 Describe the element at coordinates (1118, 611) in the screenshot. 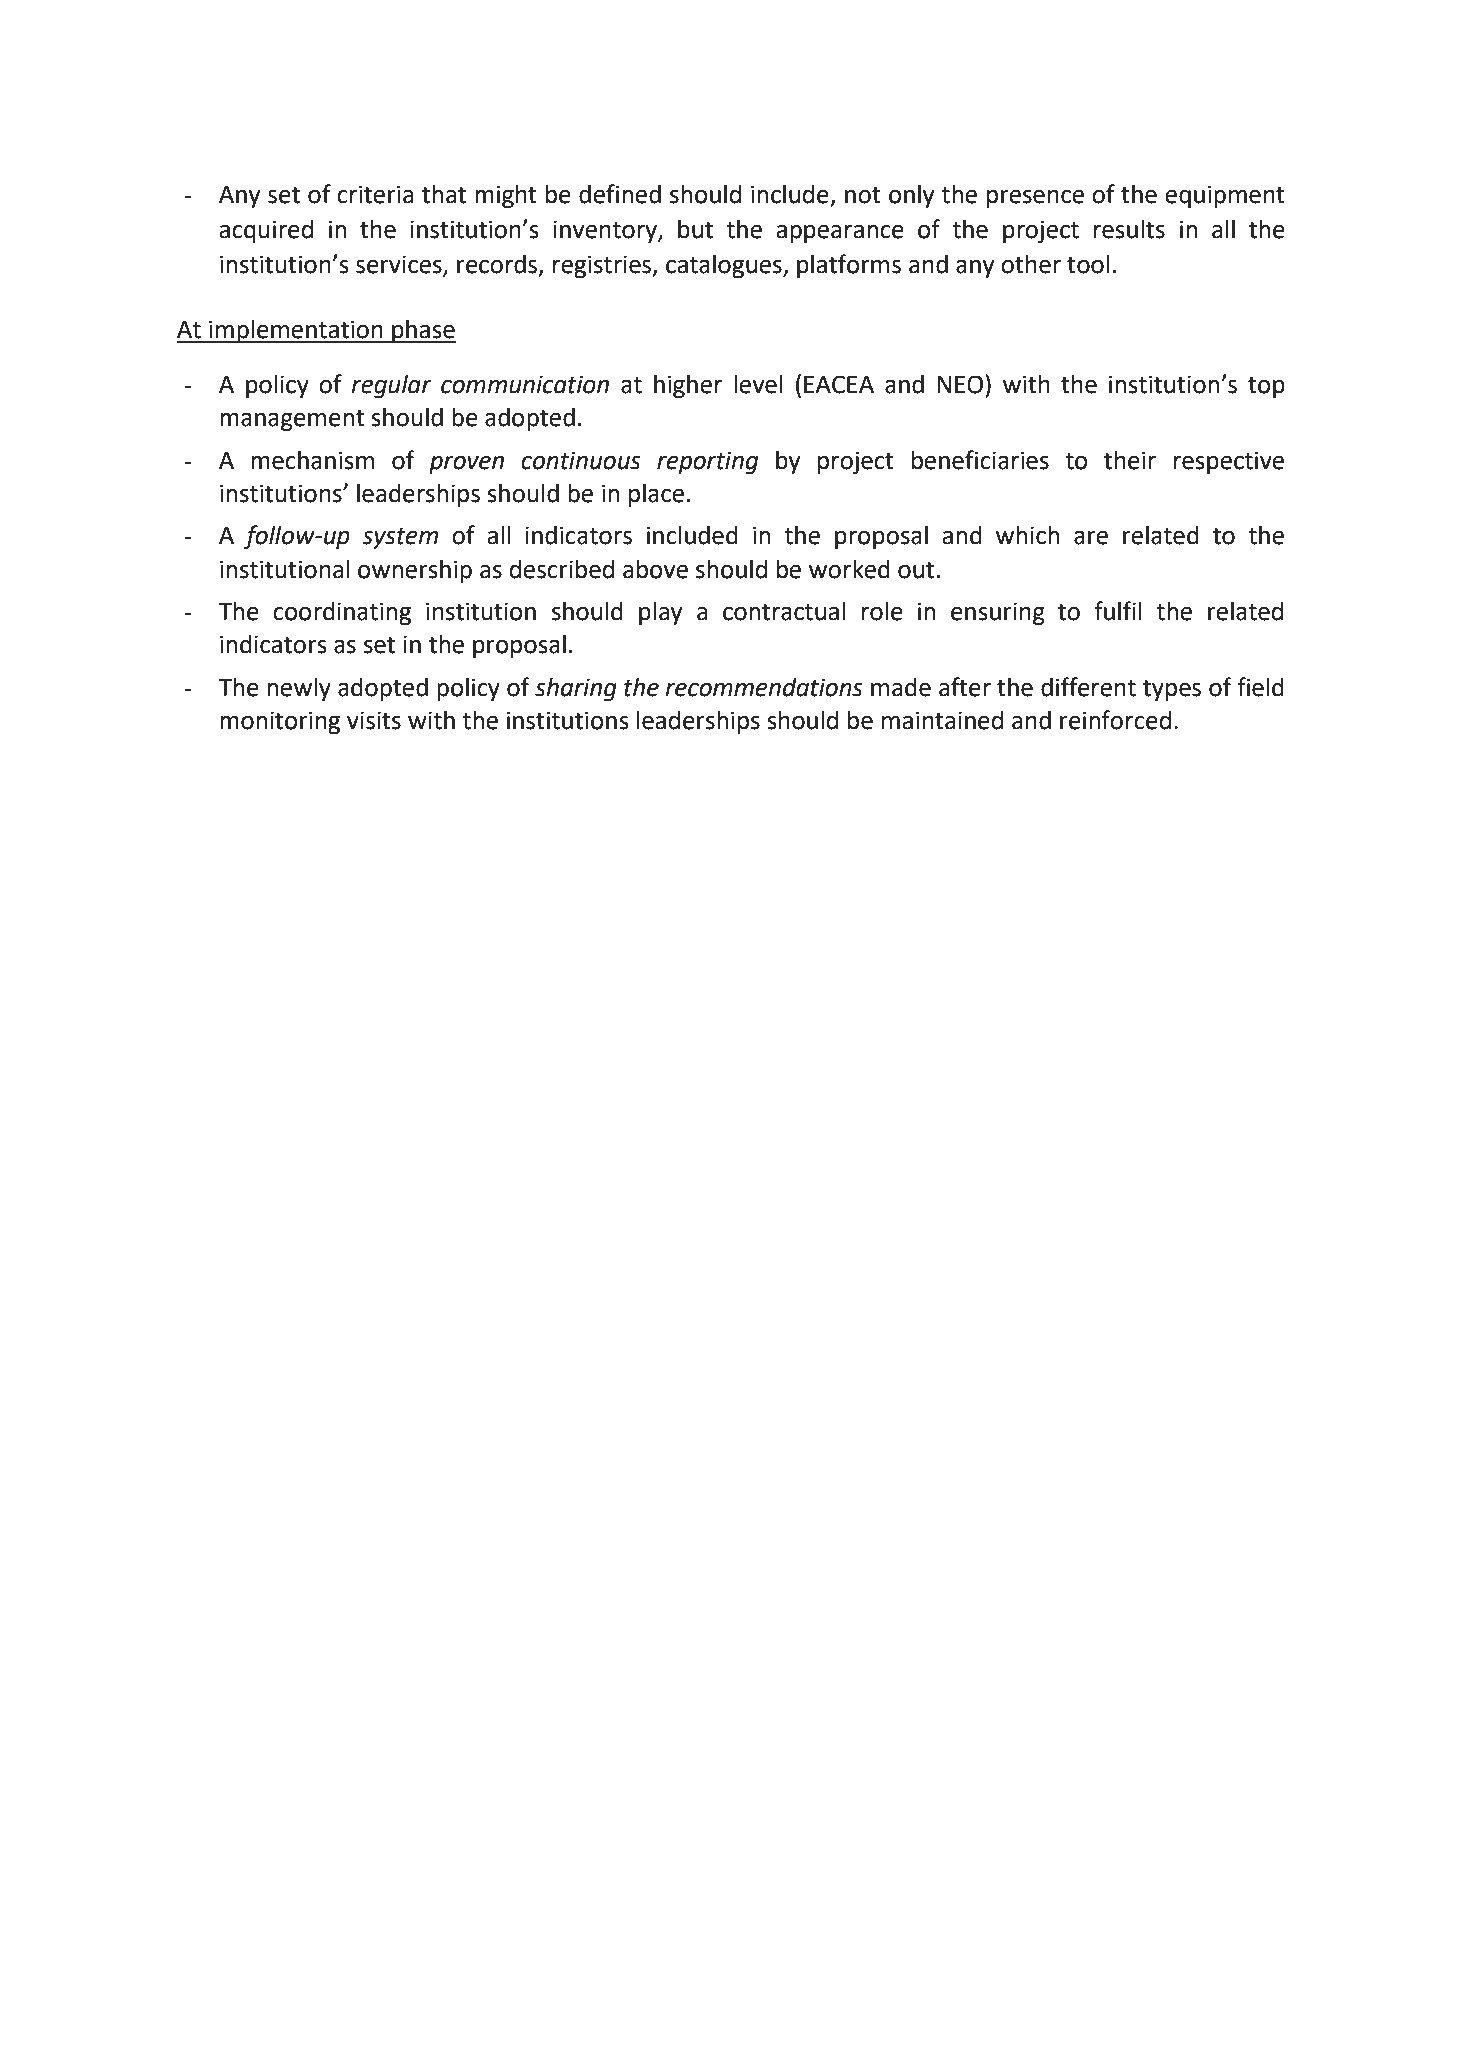

I see `fulfil` at that location.
